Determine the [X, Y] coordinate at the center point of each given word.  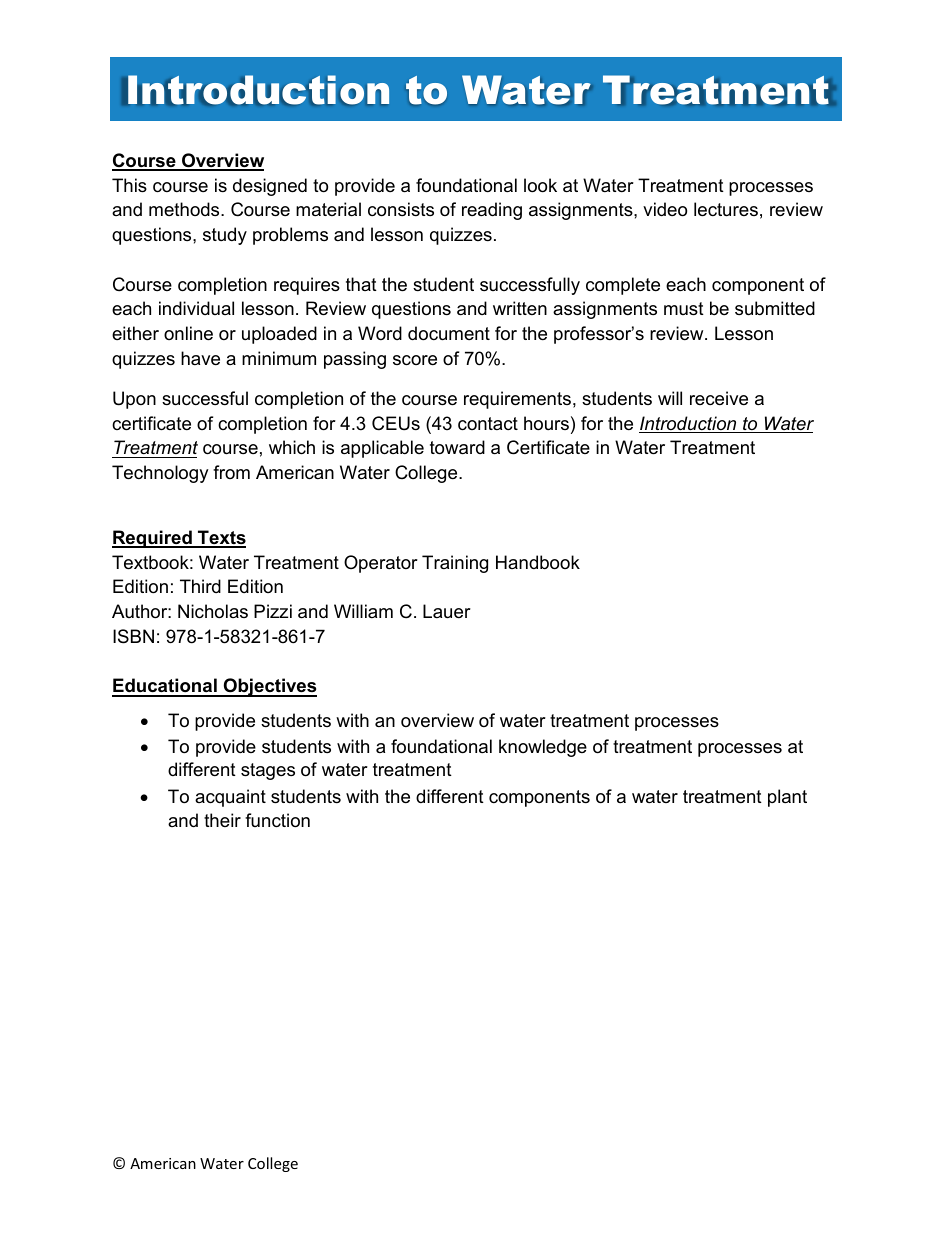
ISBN [133, 636]
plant [787, 798]
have [200, 358]
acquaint [230, 798]
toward [457, 447]
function [277, 820]
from [231, 472]
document [449, 333]
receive [719, 398]
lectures [726, 209]
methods [185, 209]
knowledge [543, 748]
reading [492, 211]
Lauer [447, 611]
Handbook [538, 562]
